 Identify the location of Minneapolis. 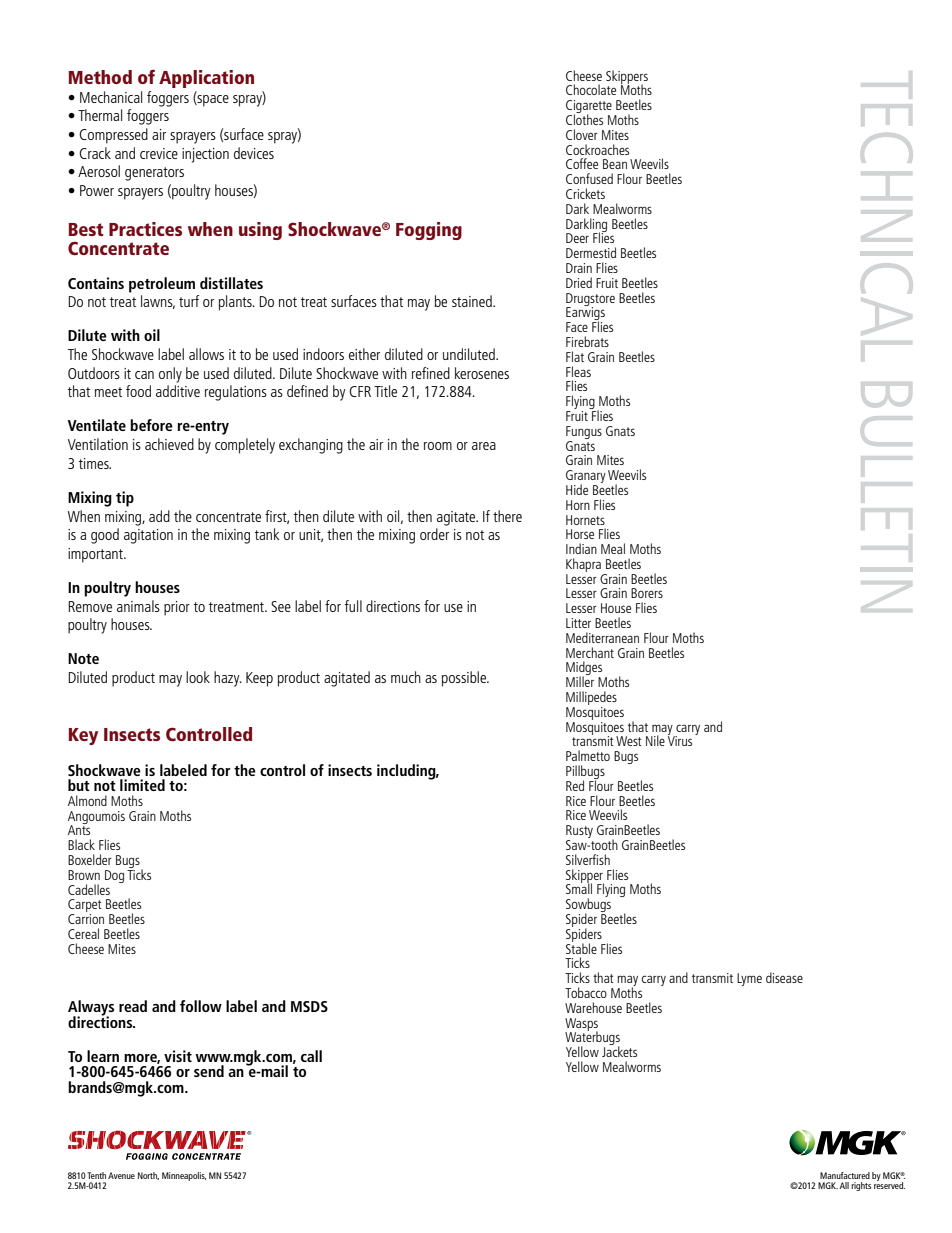
(184, 1176).
